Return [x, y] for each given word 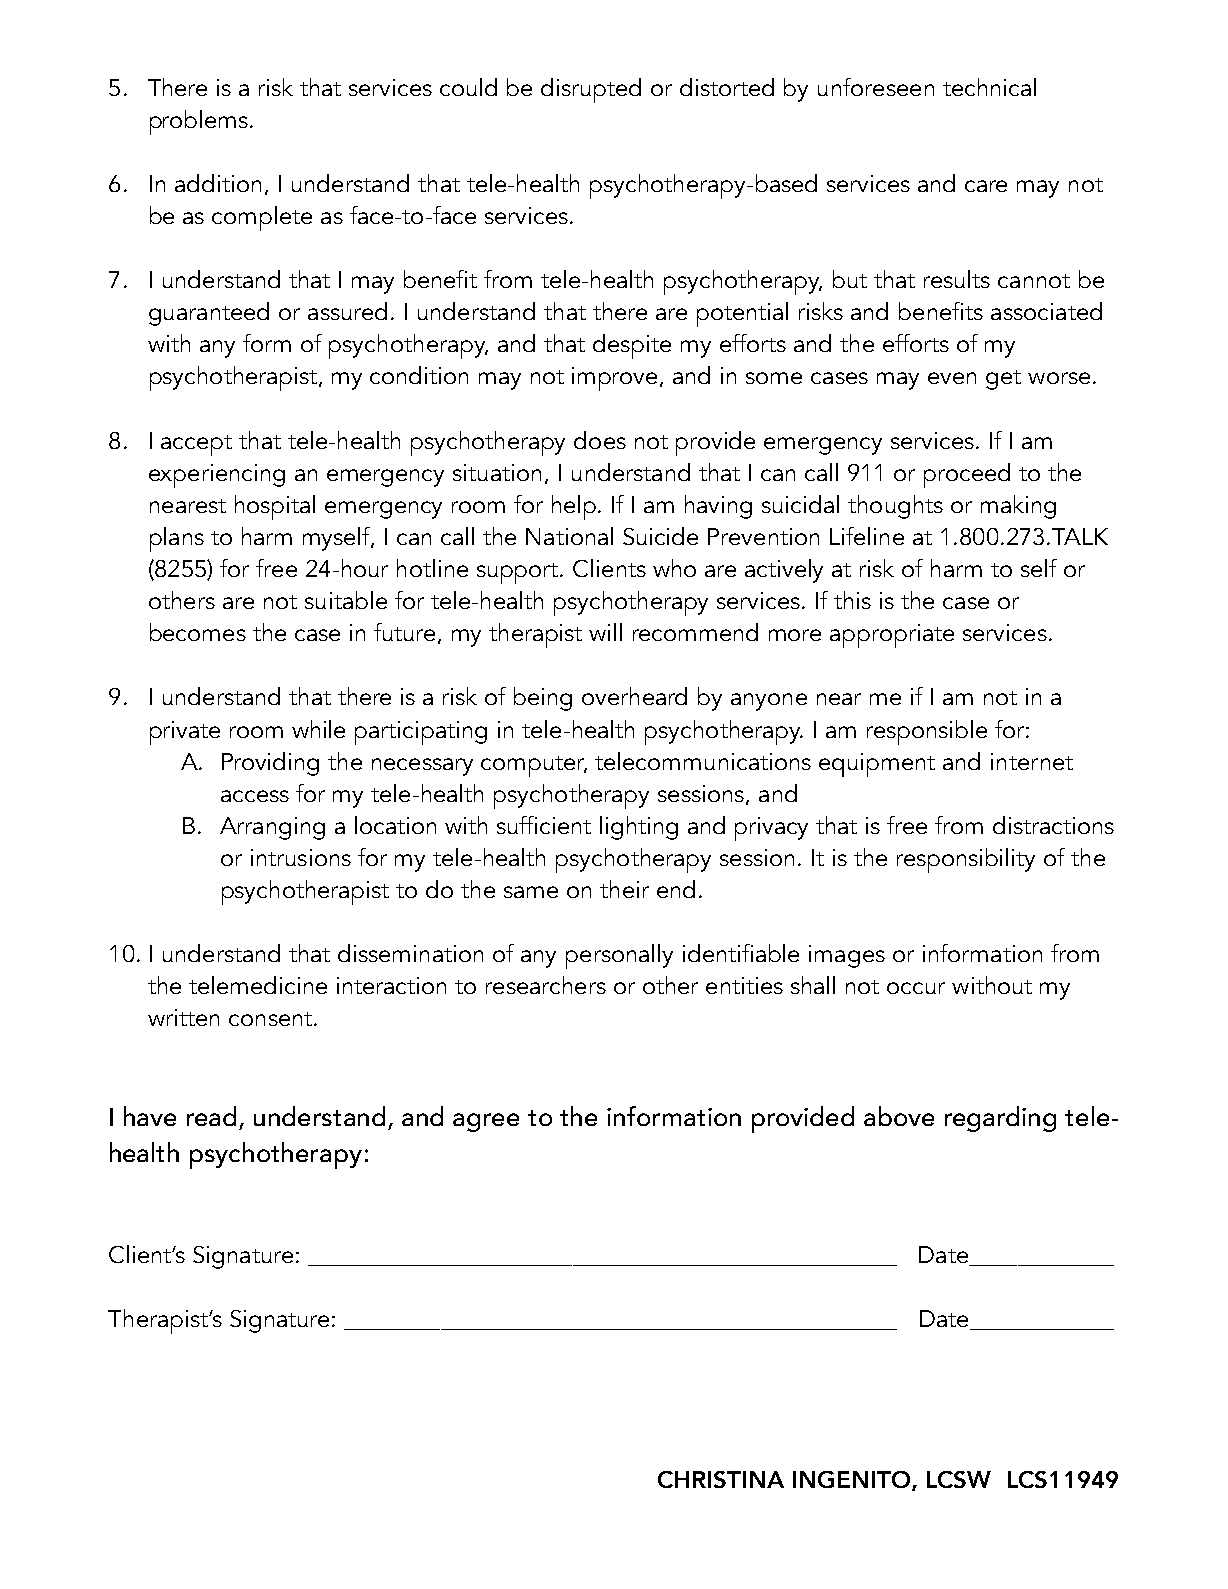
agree [486, 1122]
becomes [198, 632]
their [624, 889]
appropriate [892, 636]
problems [200, 122]
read [211, 1116]
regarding [1000, 1119]
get [1003, 380]
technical [989, 87]
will [605, 632]
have [150, 1116]
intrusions [301, 857]
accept [196, 445]
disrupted [591, 90]
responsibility [966, 860]
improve [616, 379]
